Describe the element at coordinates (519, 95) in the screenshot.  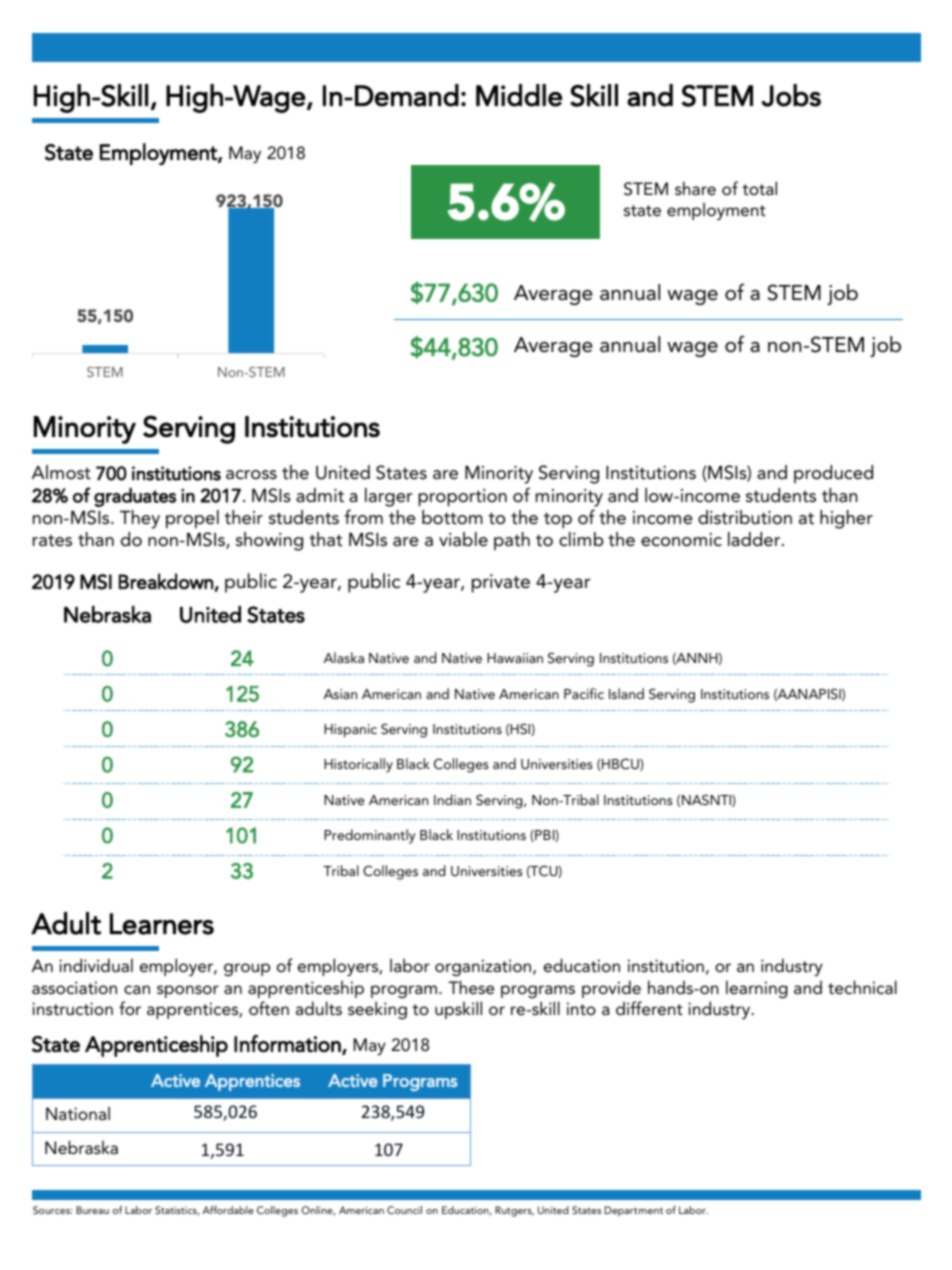
I see `Middle` at that location.
